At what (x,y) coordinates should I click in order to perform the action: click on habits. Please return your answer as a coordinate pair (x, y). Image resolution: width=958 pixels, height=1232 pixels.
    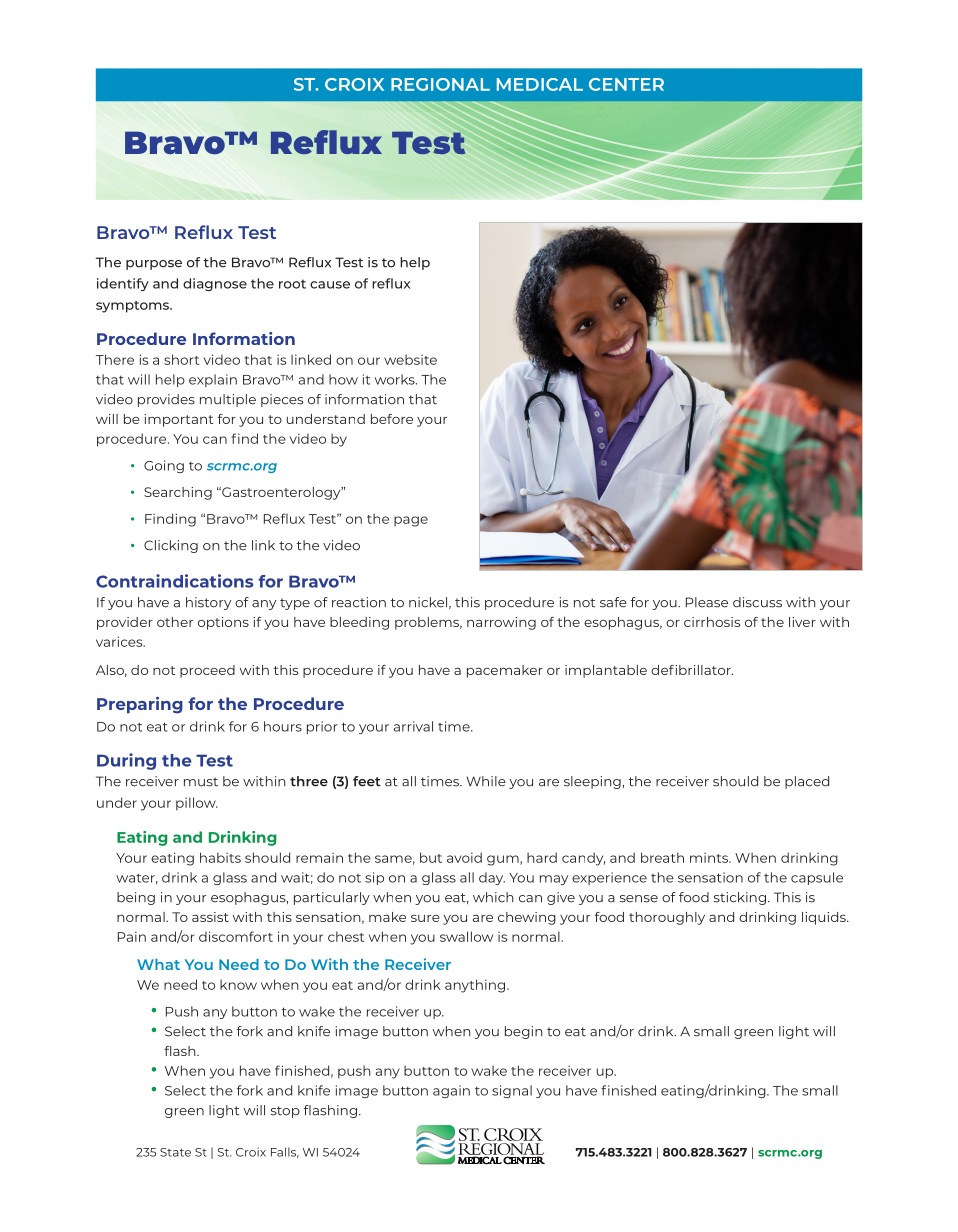
    Looking at the image, I should click on (220, 857).
